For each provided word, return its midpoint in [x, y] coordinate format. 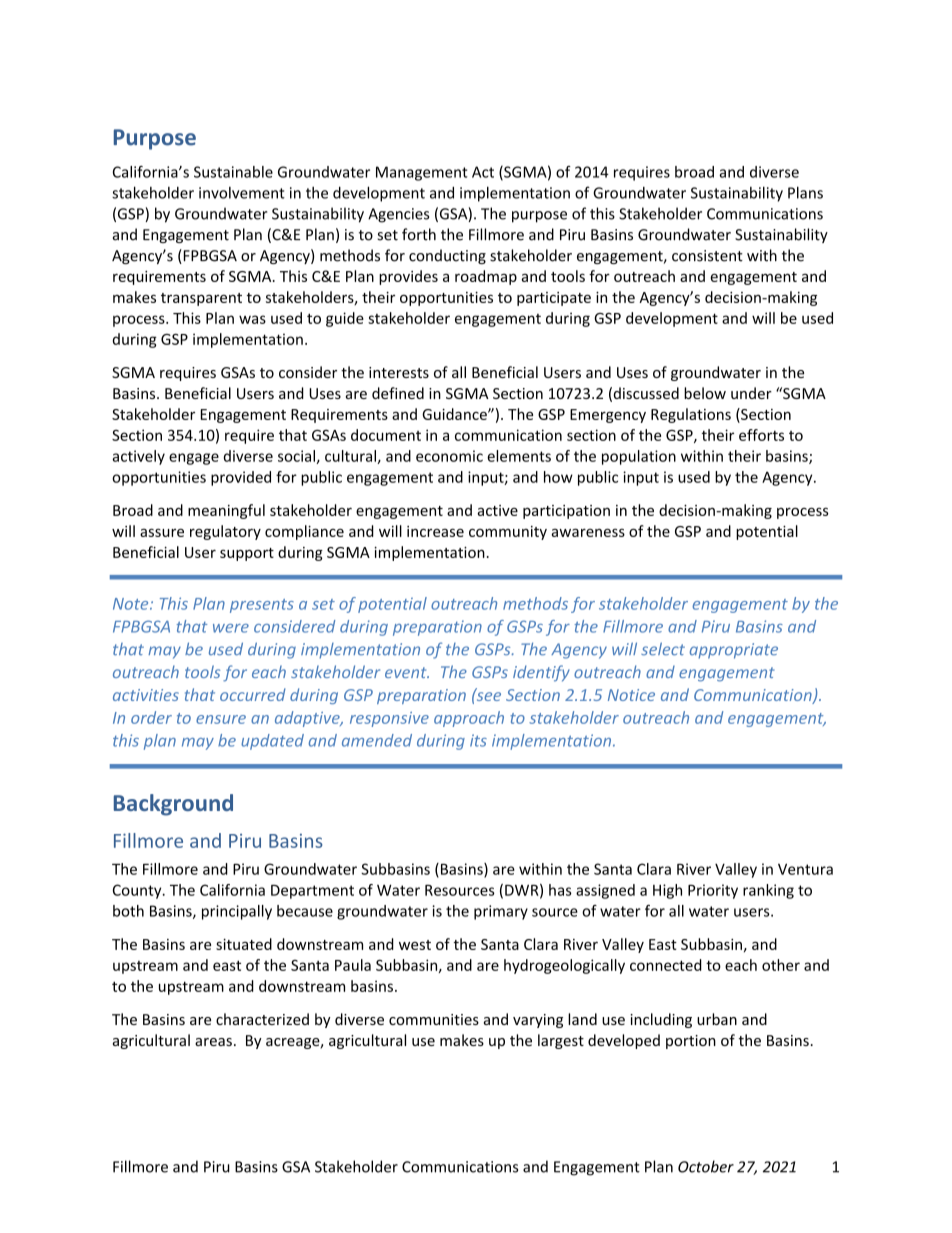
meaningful [226, 511]
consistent [707, 256]
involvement [242, 193]
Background [173, 805]
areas [213, 1042]
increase [435, 531]
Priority [713, 891]
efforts [761, 435]
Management [422, 173]
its [478, 740]
